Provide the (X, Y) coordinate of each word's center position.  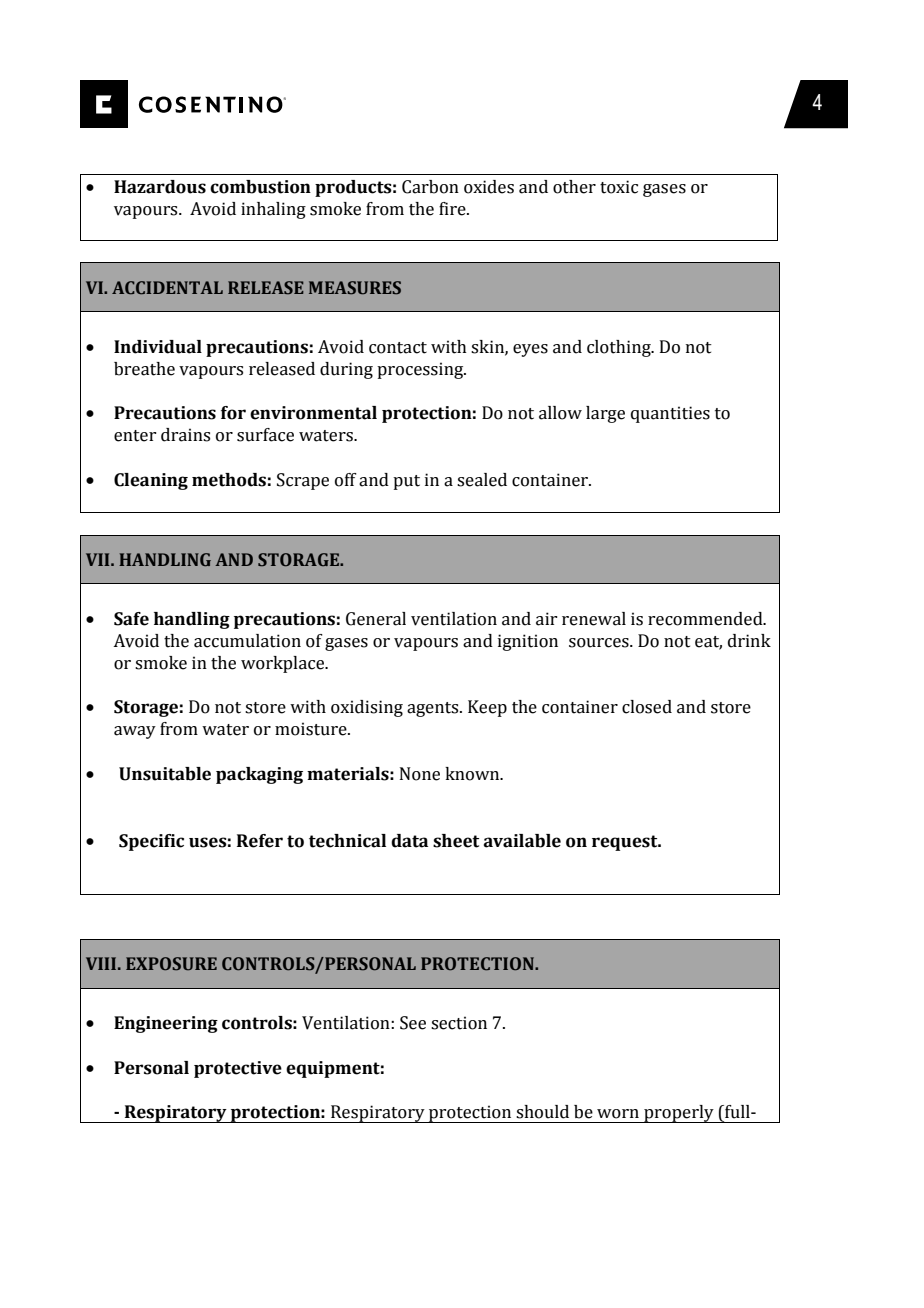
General (376, 619)
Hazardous (160, 187)
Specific (151, 842)
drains (185, 435)
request (626, 843)
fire (453, 209)
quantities (670, 414)
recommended (706, 619)
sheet (456, 841)
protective (238, 1069)
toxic (619, 187)
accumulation (247, 641)
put (406, 482)
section (459, 1023)
